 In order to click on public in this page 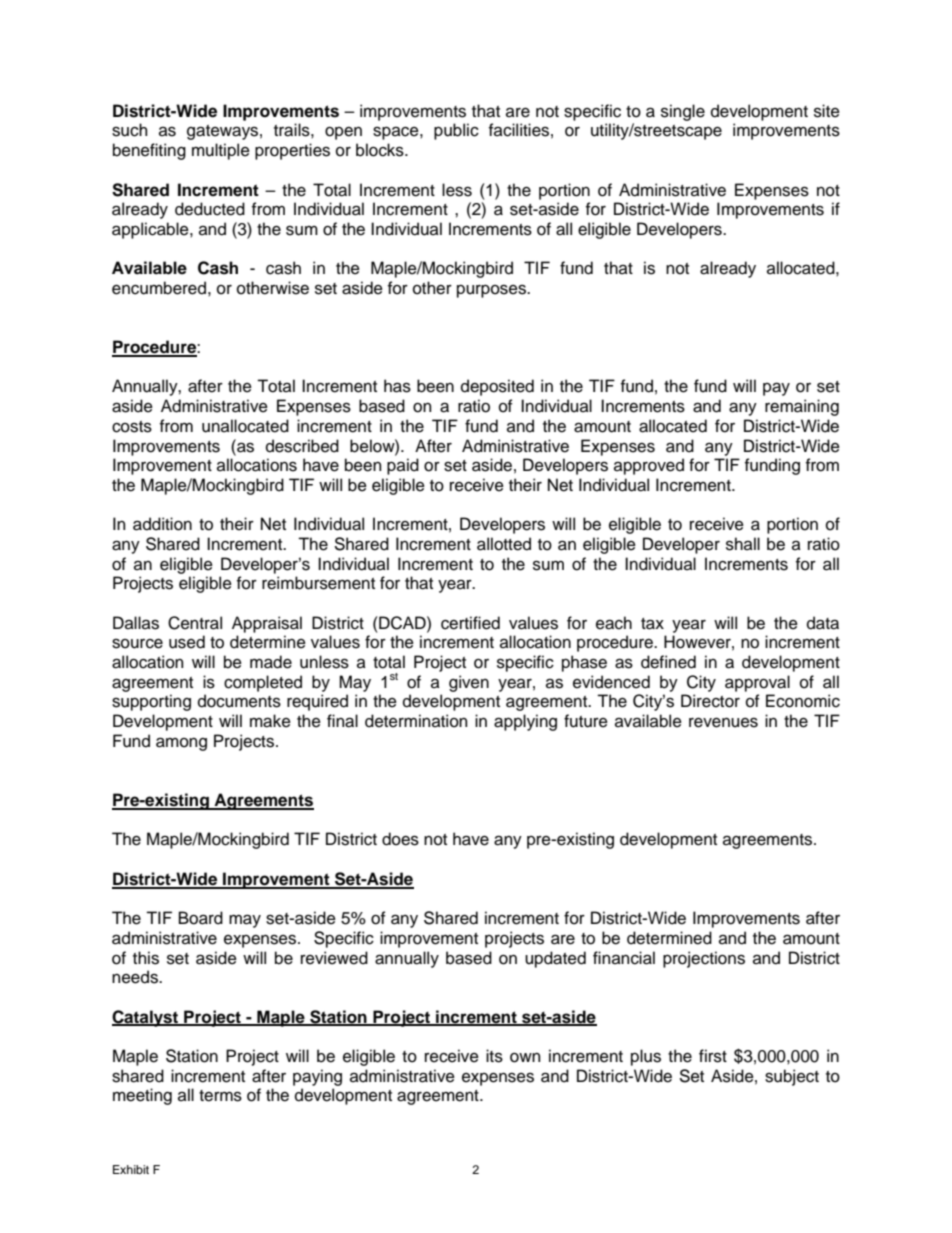, I will do `click(456, 131)`.
